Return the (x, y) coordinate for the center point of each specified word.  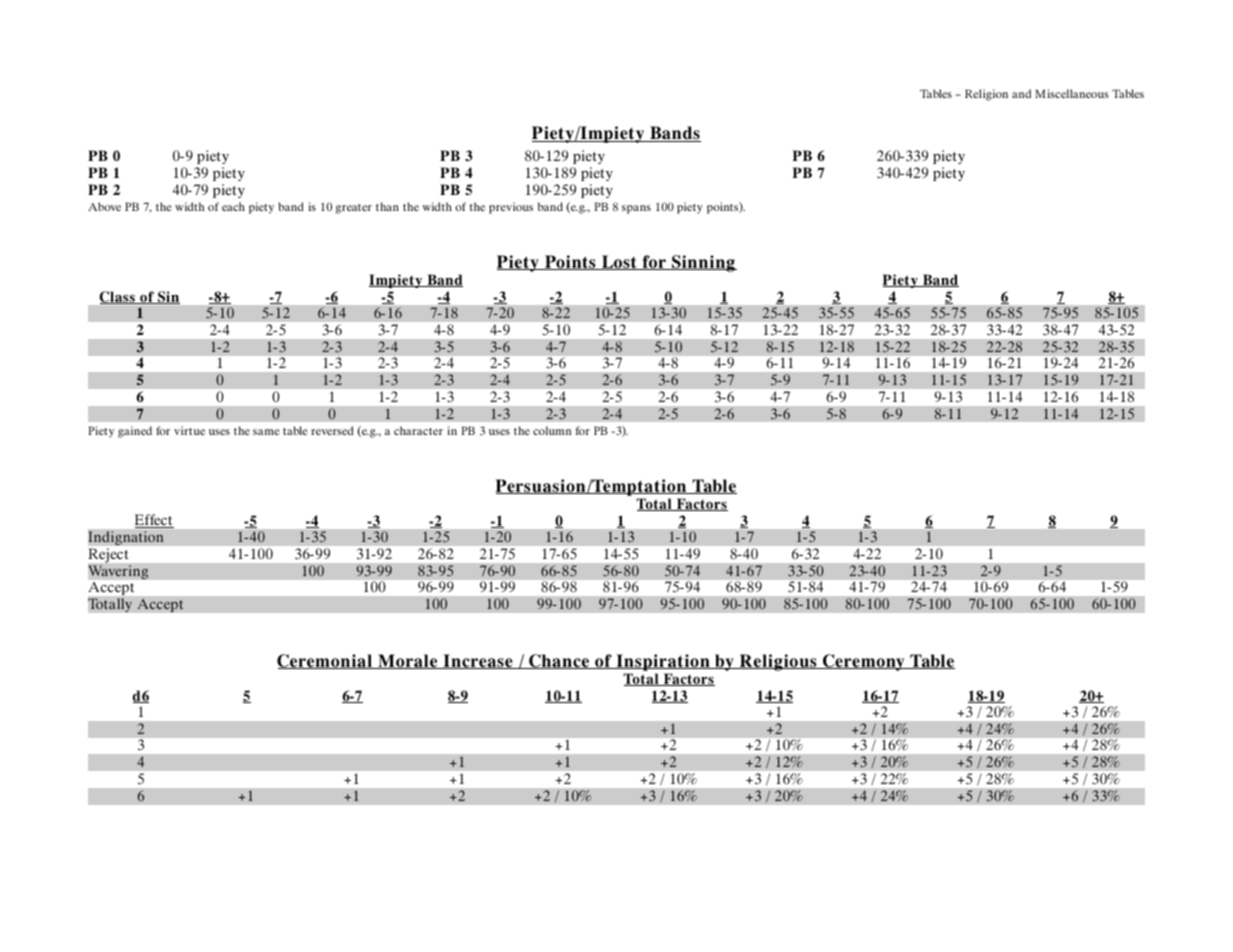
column (552, 430)
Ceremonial (325, 661)
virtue (189, 430)
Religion (986, 95)
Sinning (703, 263)
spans (636, 209)
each (233, 206)
